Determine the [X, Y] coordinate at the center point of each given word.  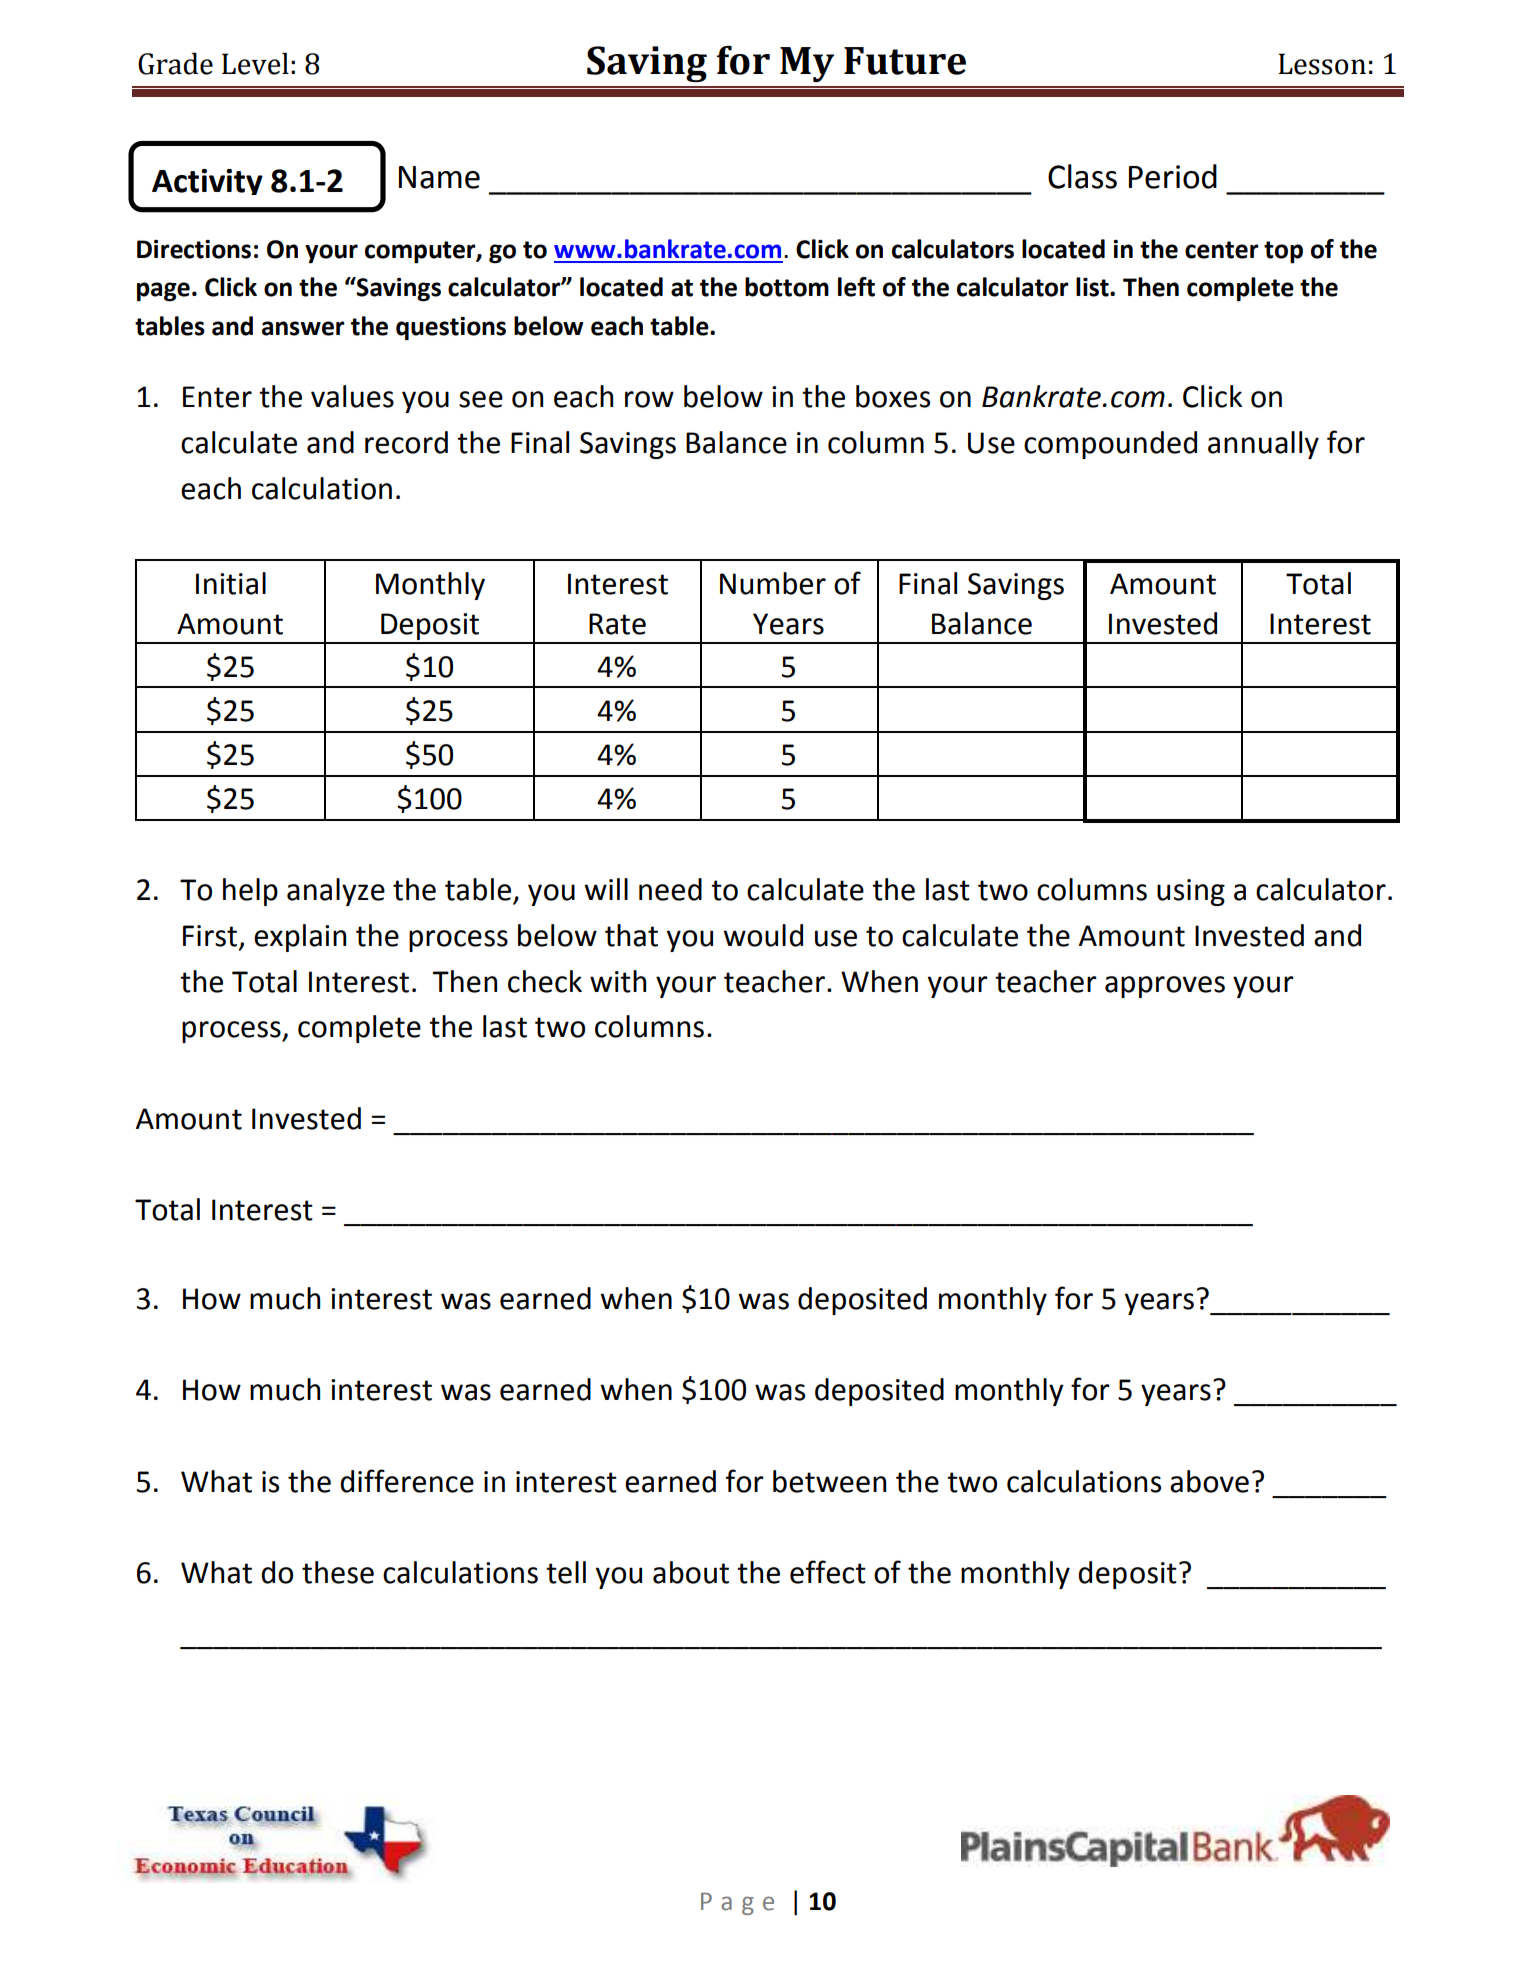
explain [300, 938]
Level [255, 63]
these [338, 1572]
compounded [1110, 445]
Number [773, 583]
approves [1165, 987]
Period [1173, 176]
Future [905, 61]
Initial [231, 583]
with [618, 981]
